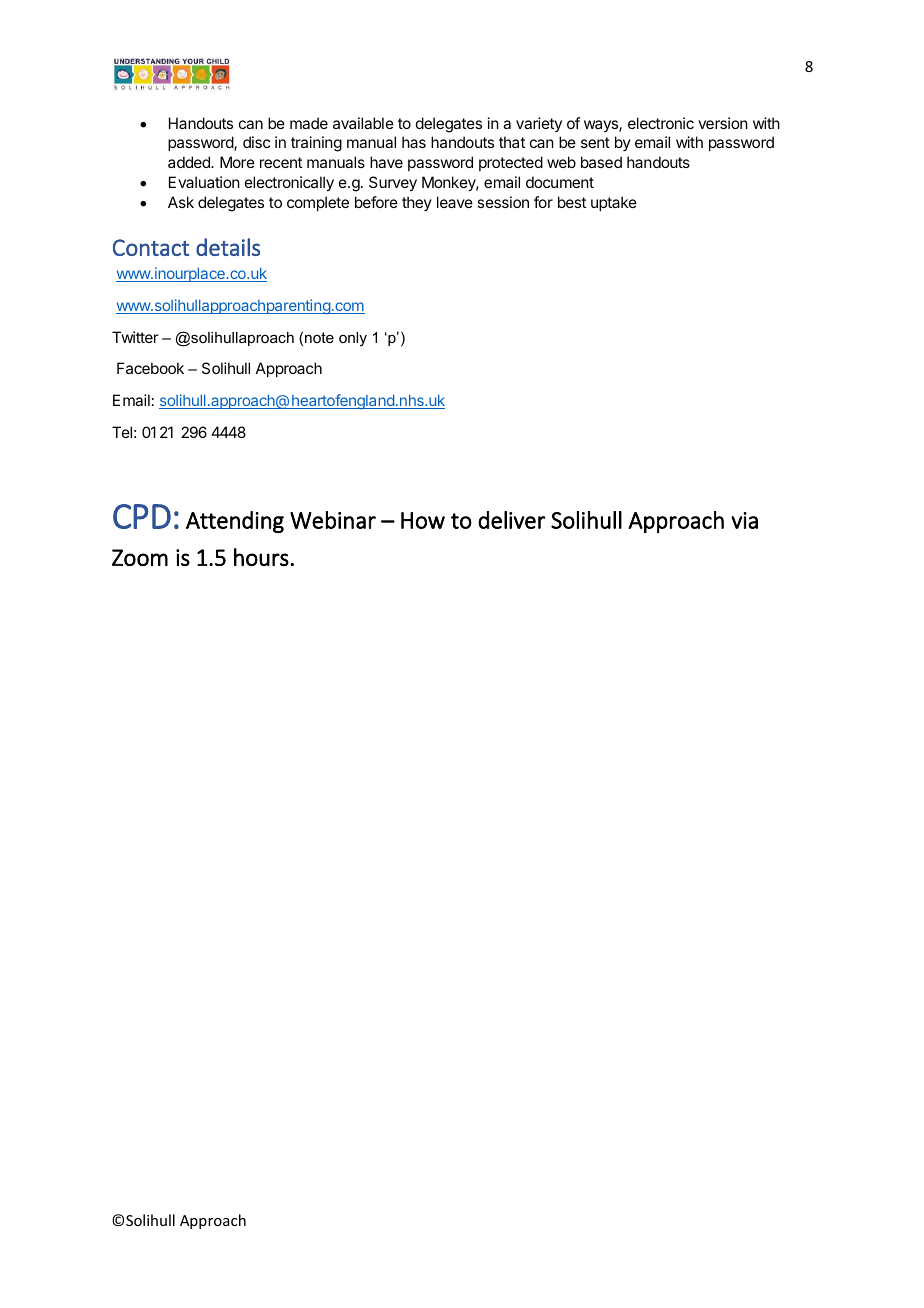  What do you see at coordinates (414, 142) in the image?
I see `has` at bounding box center [414, 142].
